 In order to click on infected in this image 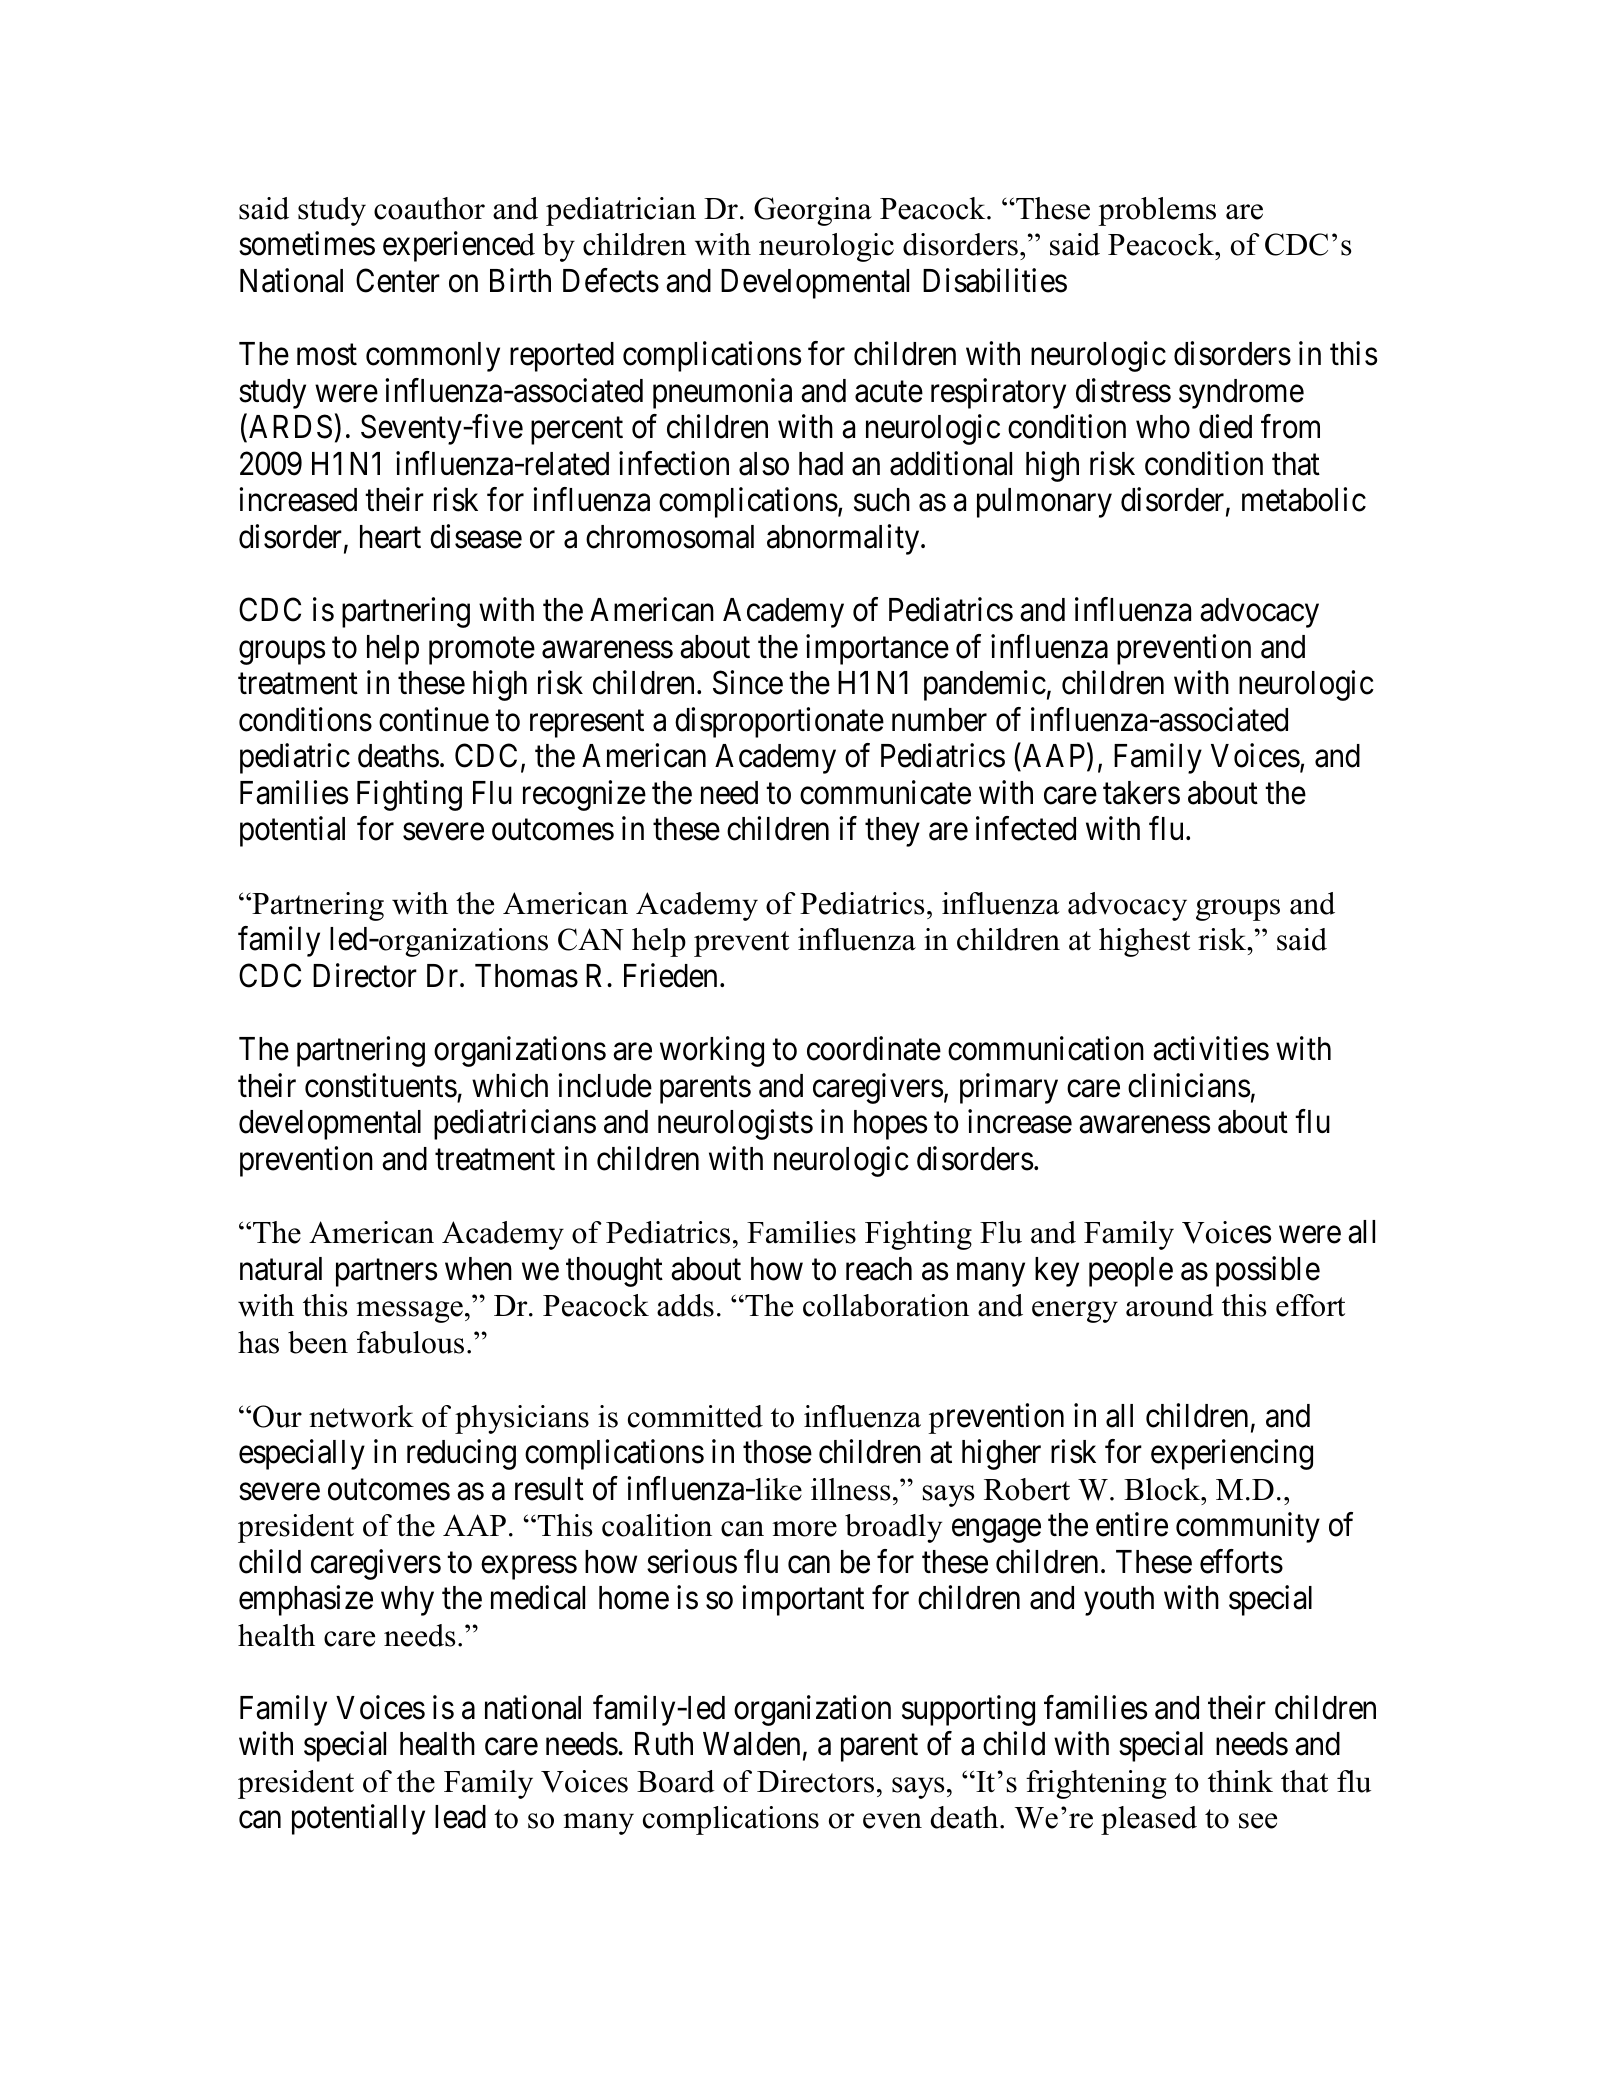, I will do `click(1026, 829)`.
